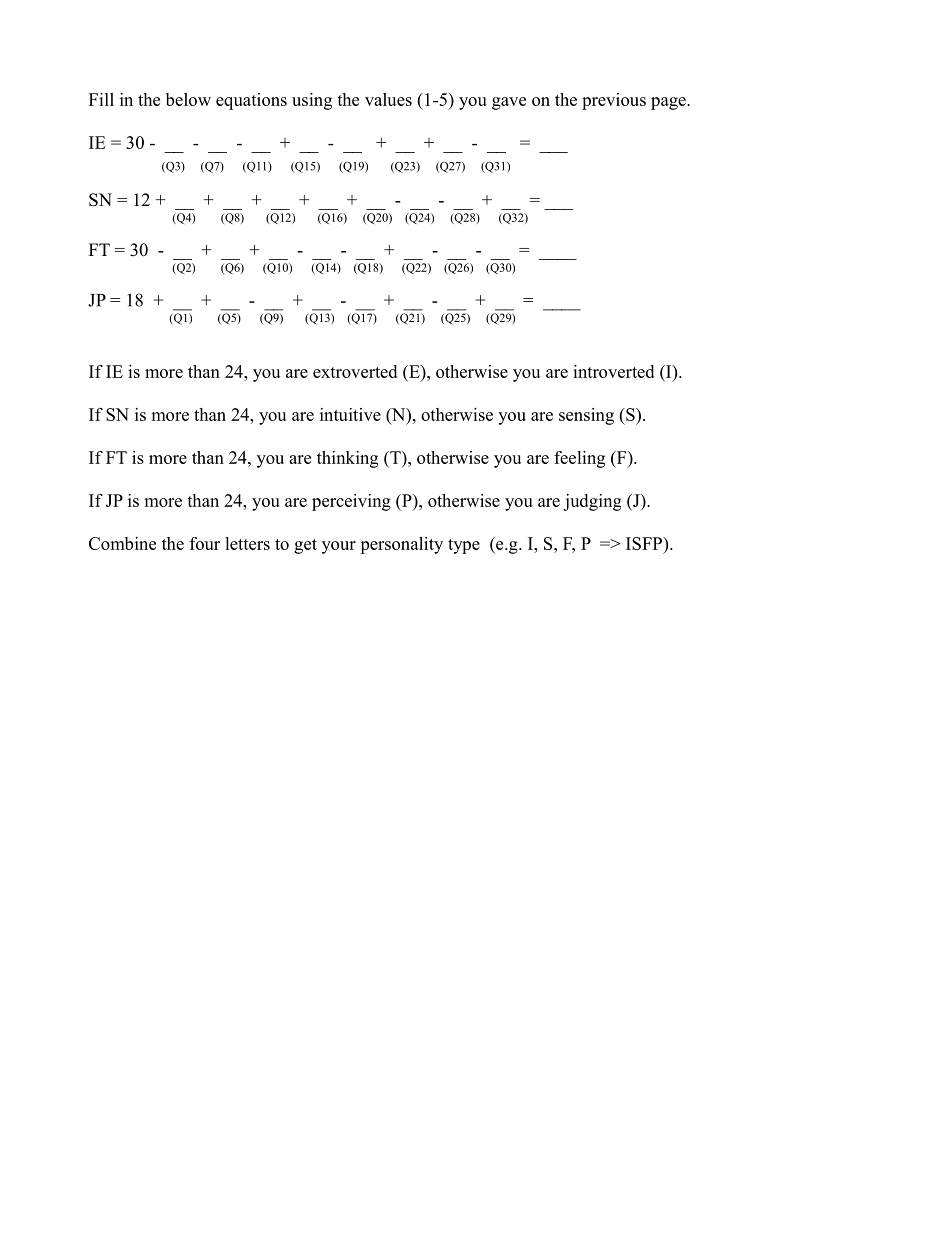 The image size is (952, 1233). Describe the element at coordinates (669, 103) in the image. I see `page` at that location.
